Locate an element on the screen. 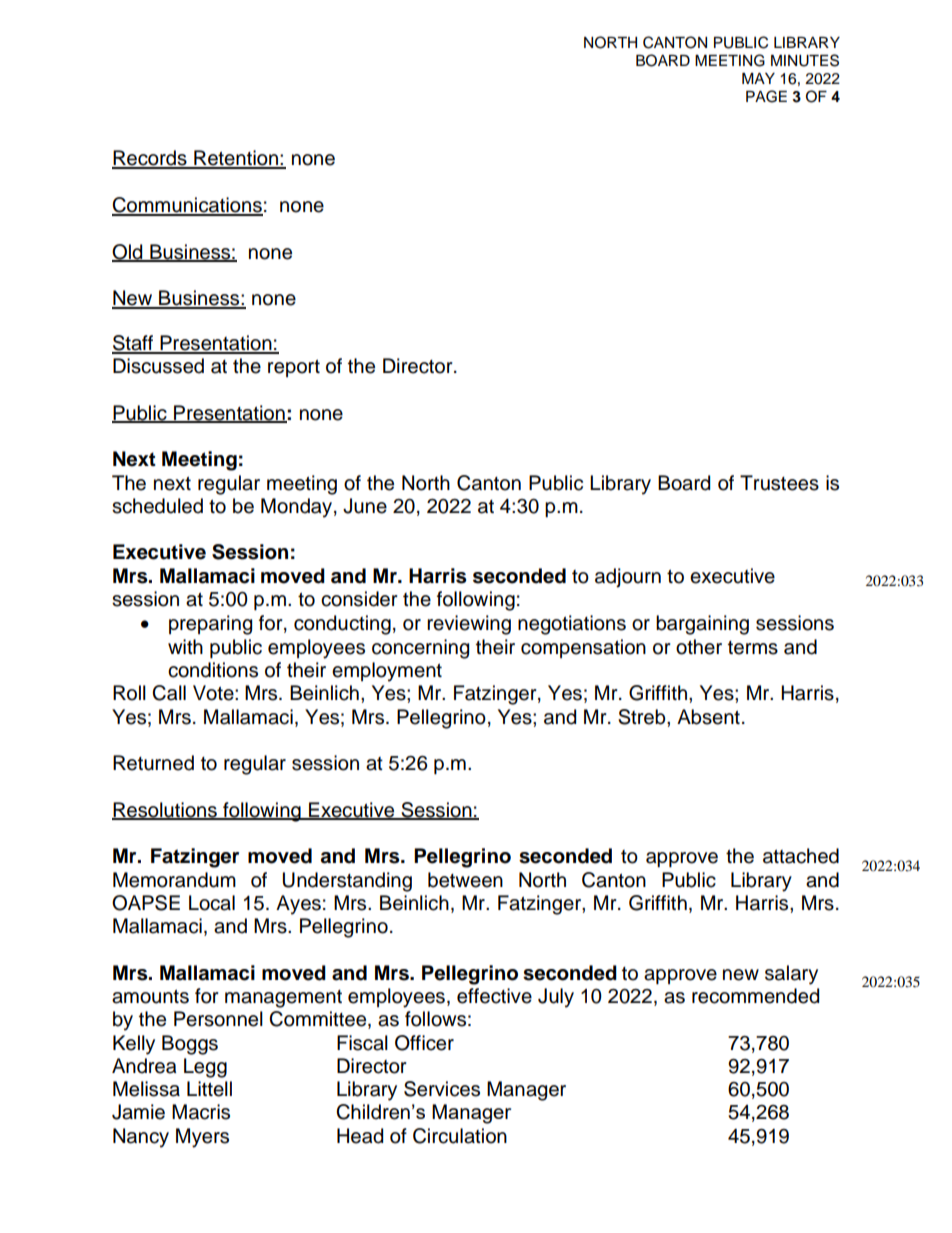 The image size is (952, 1233). Myers is located at coordinates (202, 1138).
